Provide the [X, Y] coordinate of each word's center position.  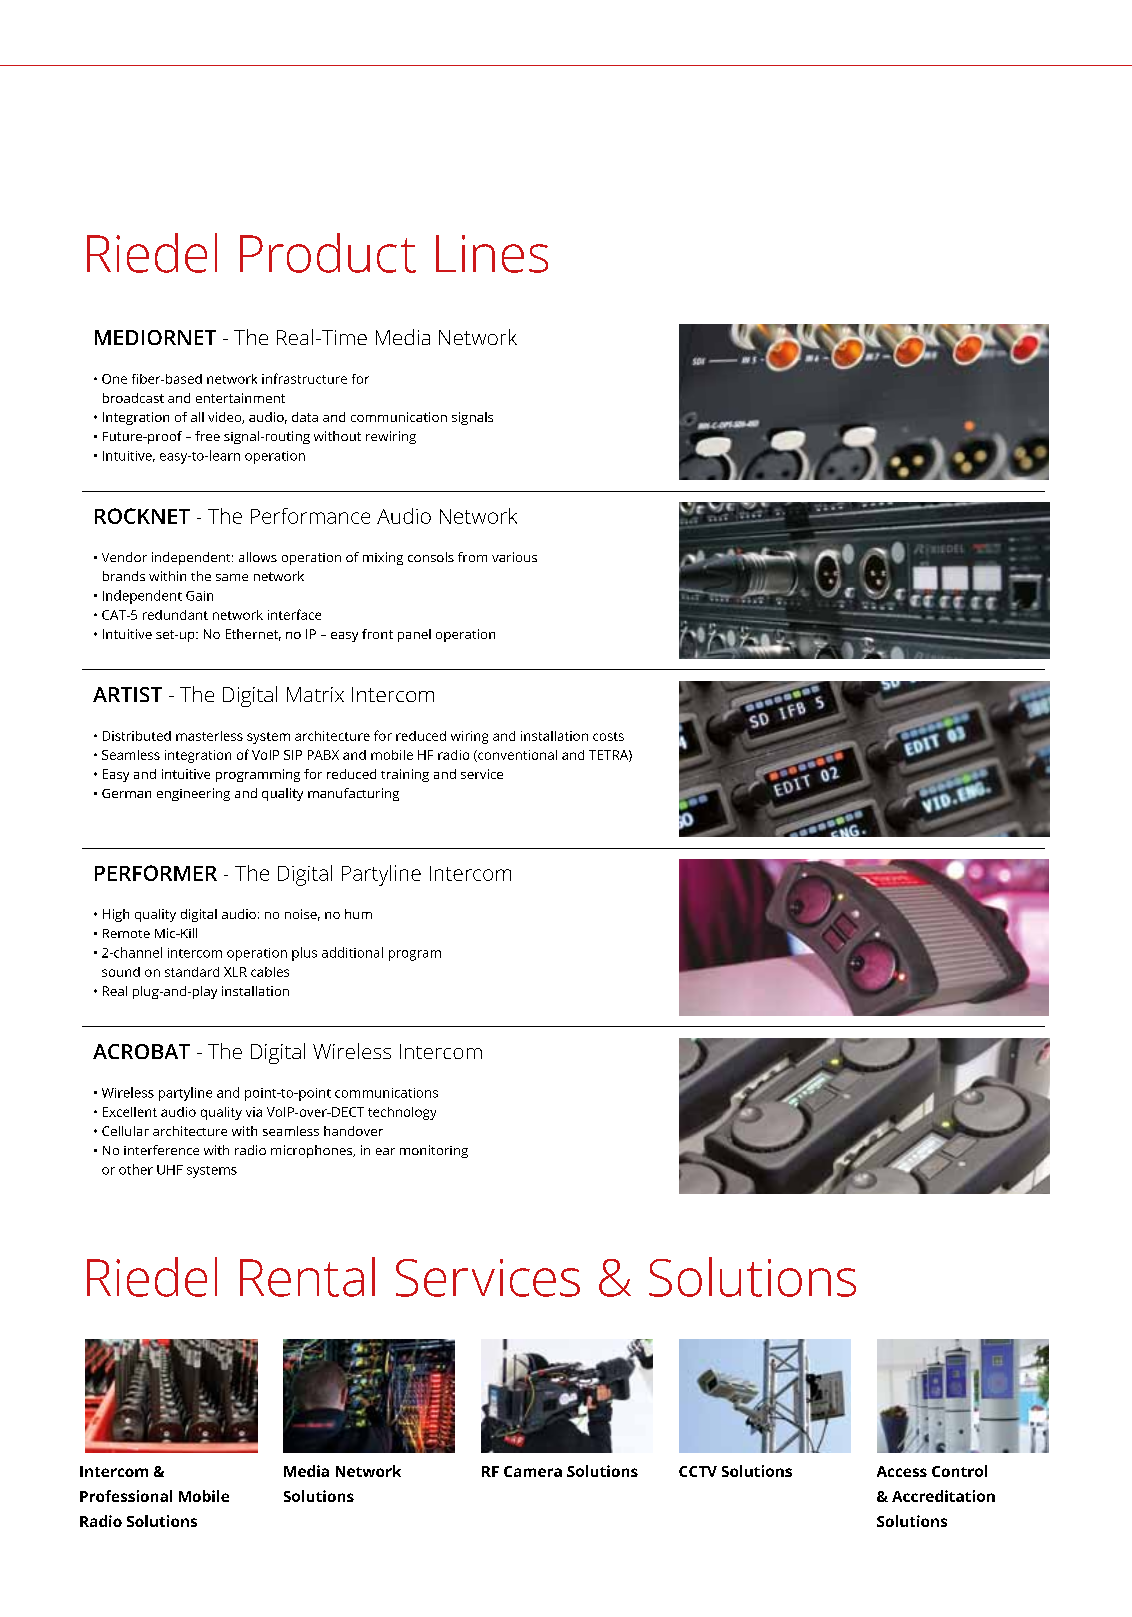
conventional [516, 756]
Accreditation [943, 1496]
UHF [170, 1170]
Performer [156, 873]
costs [608, 736]
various [514, 557]
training [405, 775]
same [232, 577]
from [472, 557]
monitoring [434, 1151]
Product [328, 253]
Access [902, 1471]
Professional [126, 1496]
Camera [533, 1471]
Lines [492, 254]
